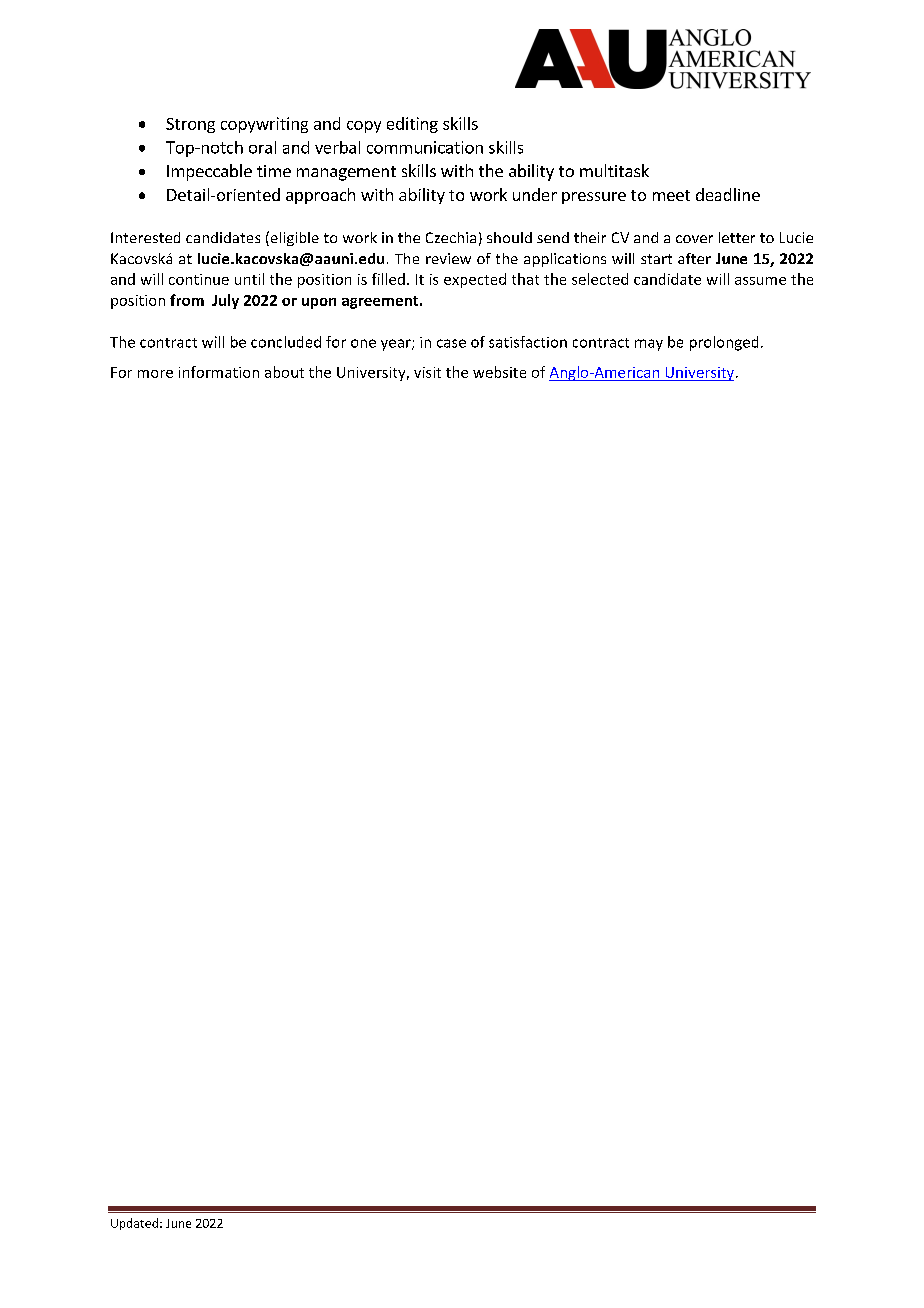 This document has width=924, height=1308. Describe the element at coordinates (209, 172) in the document. I see `Impeccable` at that location.
